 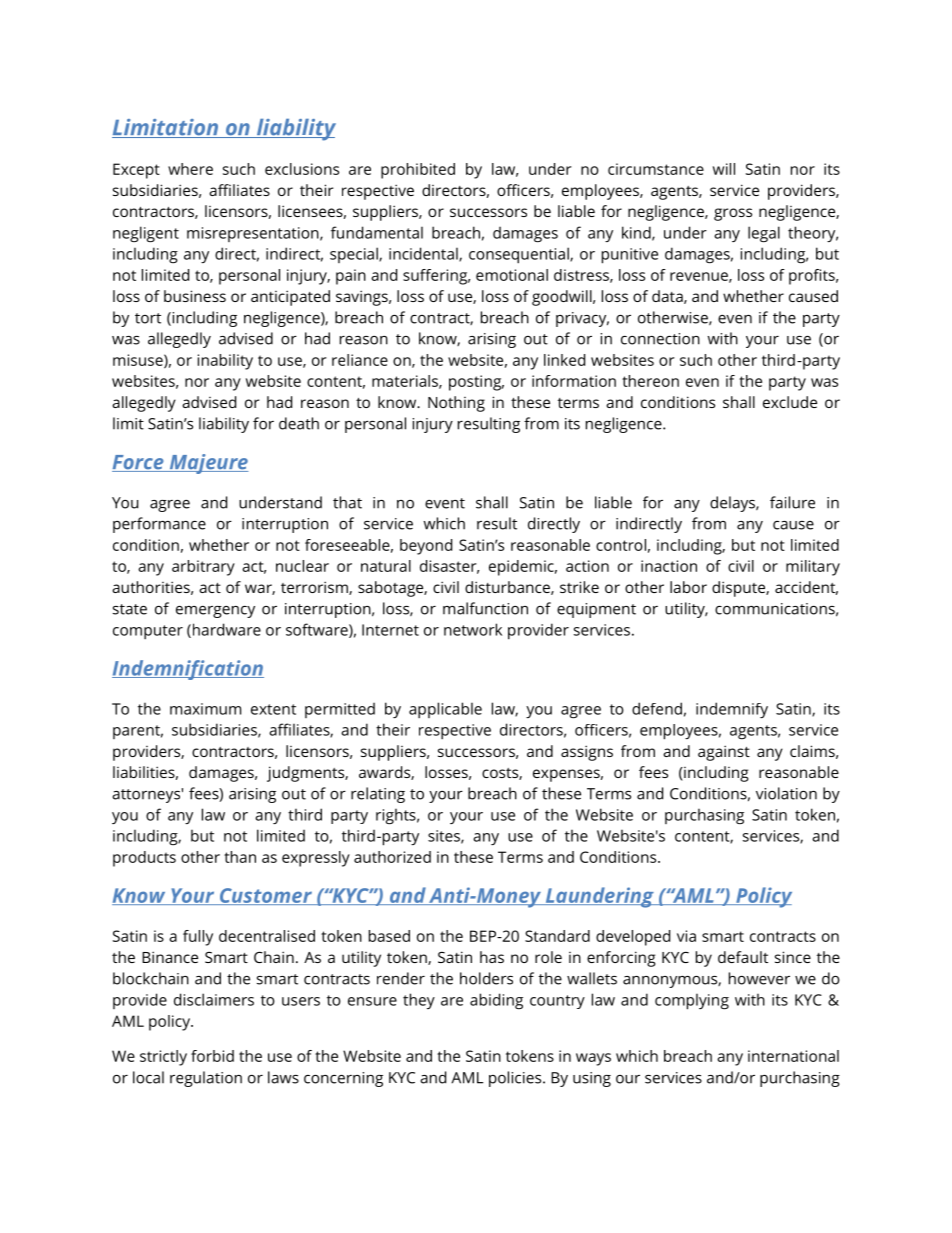 What do you see at coordinates (793, 1056) in the image?
I see `international` at bounding box center [793, 1056].
